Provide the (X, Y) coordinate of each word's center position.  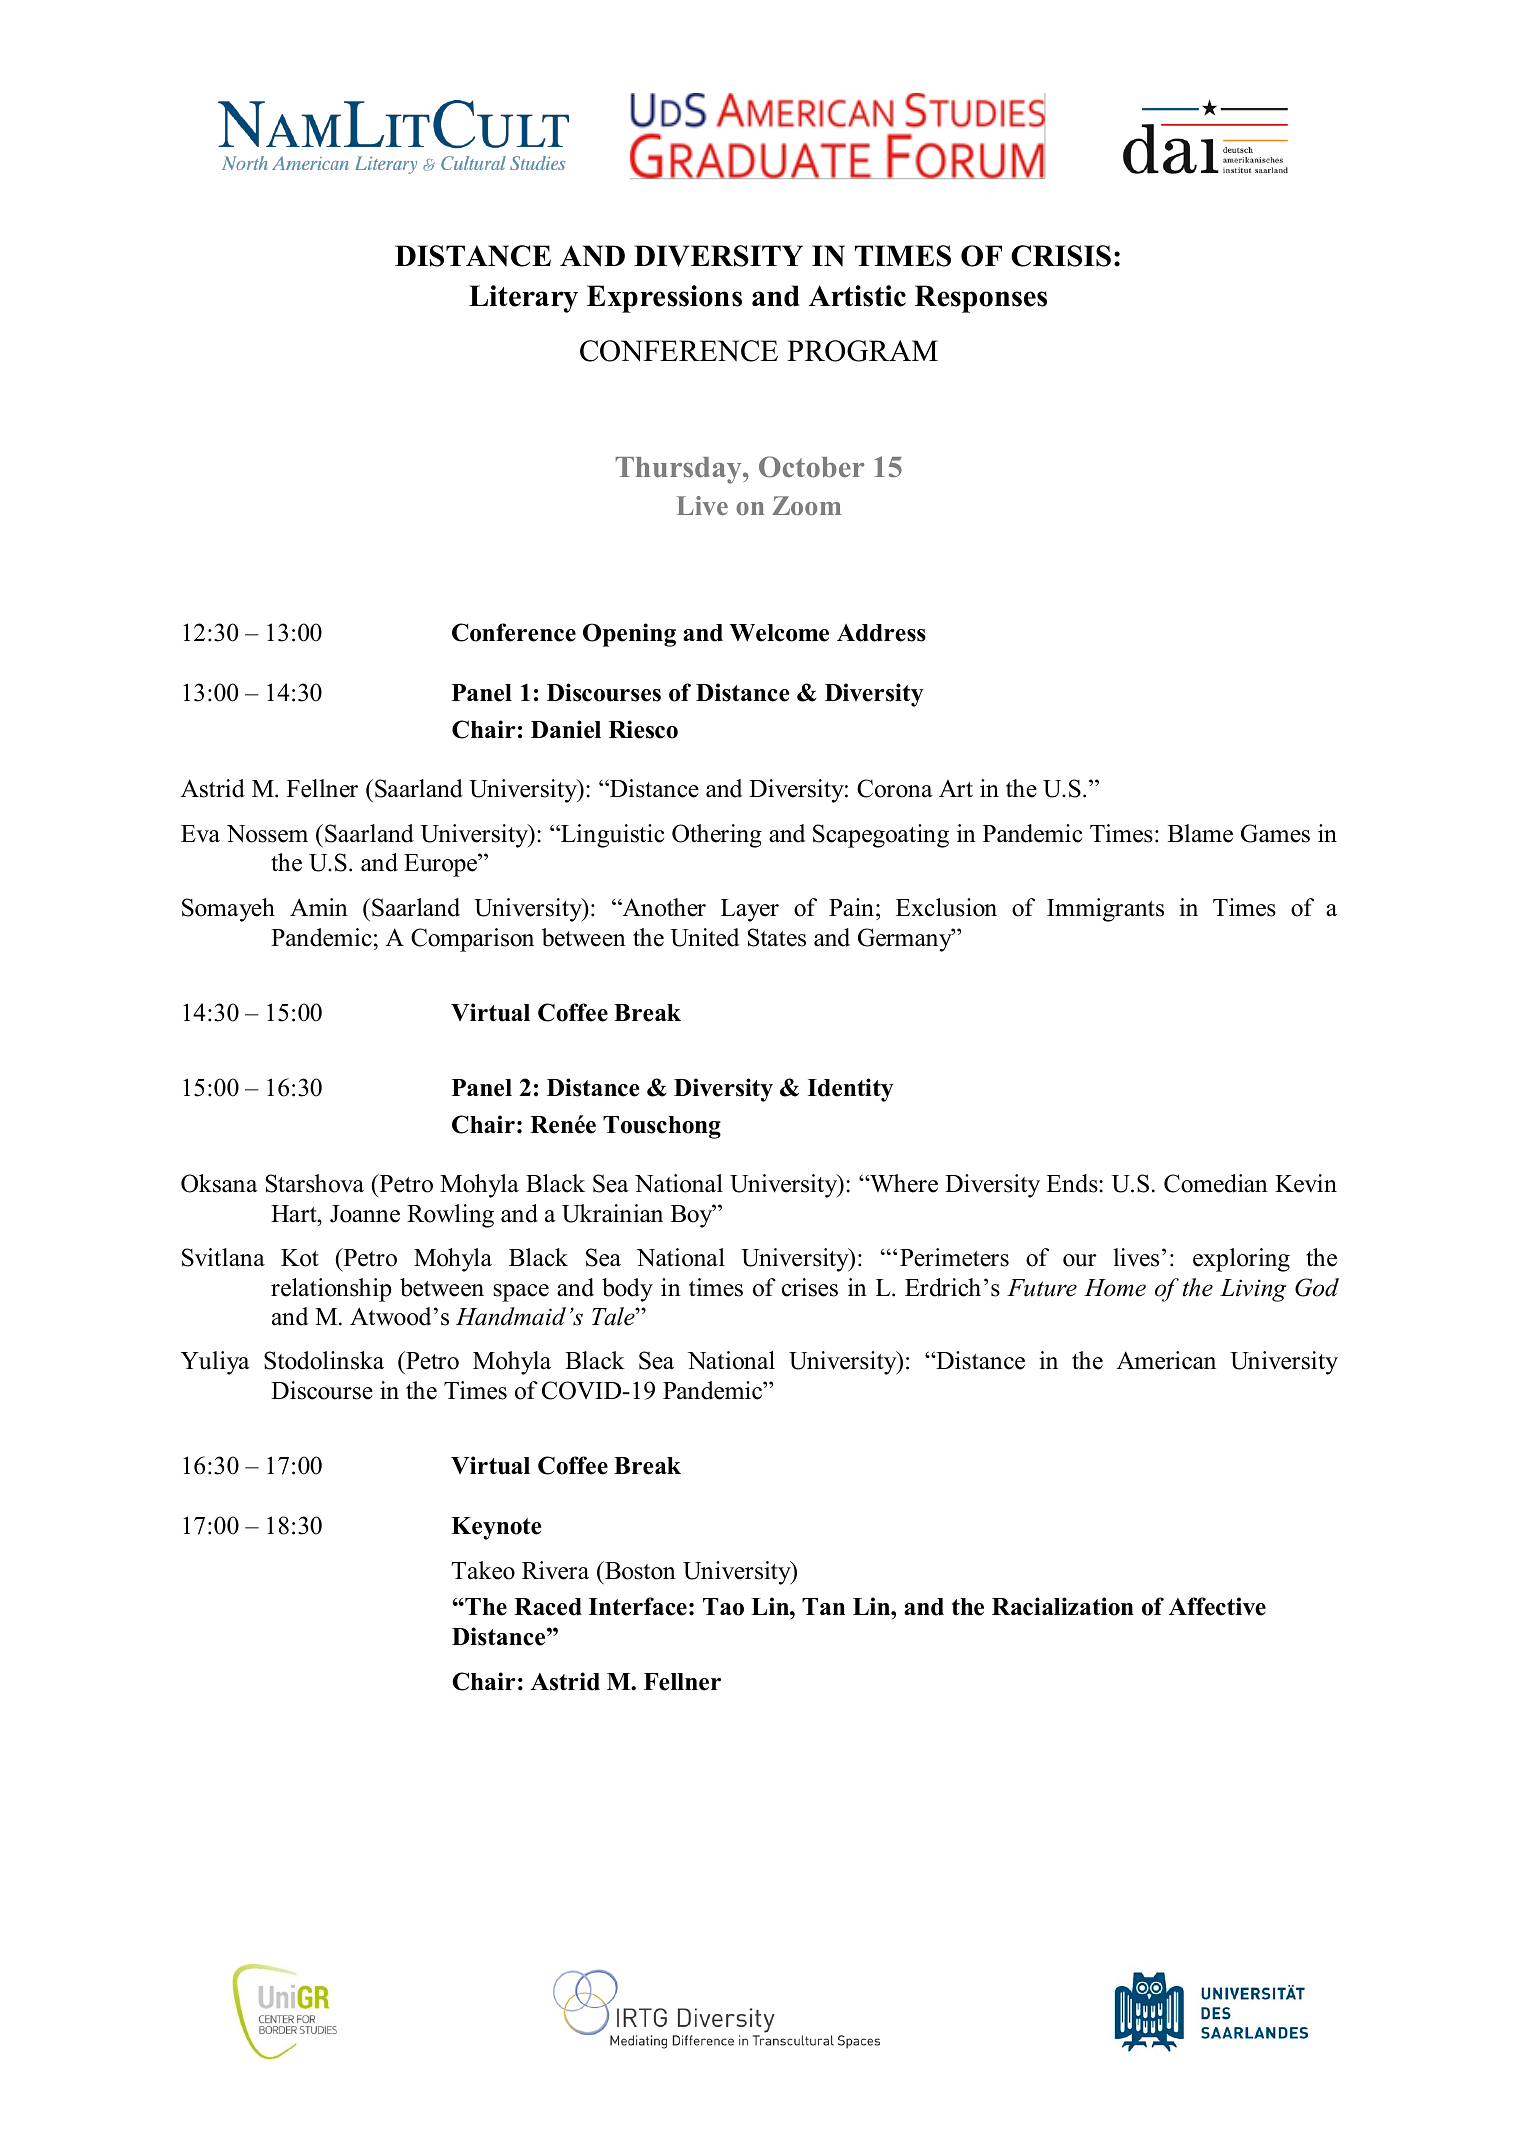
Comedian (1216, 1183)
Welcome (779, 633)
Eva (200, 834)
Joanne (365, 1214)
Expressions (664, 299)
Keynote (496, 1528)
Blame (1200, 833)
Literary (523, 299)
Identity (851, 1090)
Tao (723, 1607)
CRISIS (1061, 256)
